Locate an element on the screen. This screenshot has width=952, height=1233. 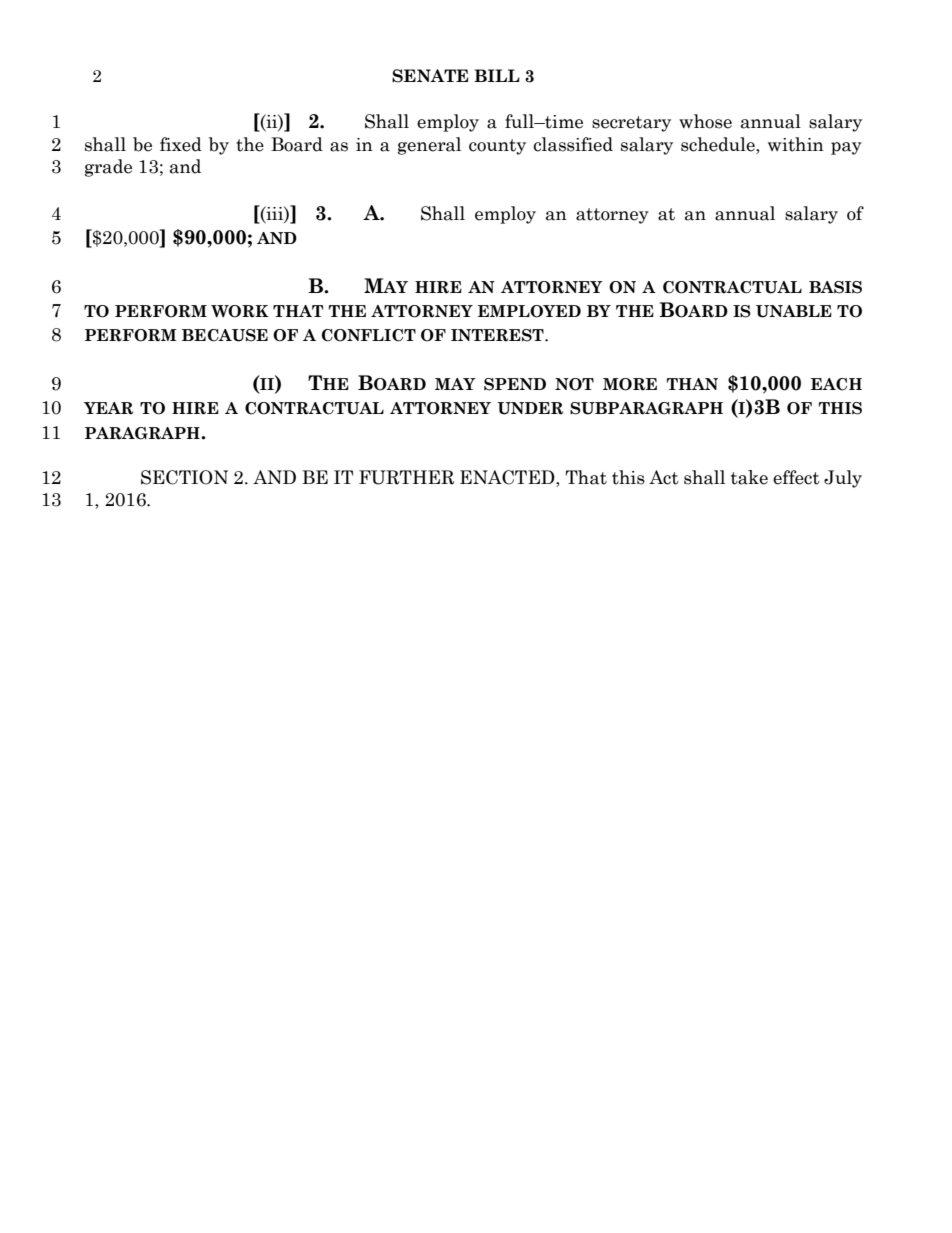
whose is located at coordinates (705, 121).
